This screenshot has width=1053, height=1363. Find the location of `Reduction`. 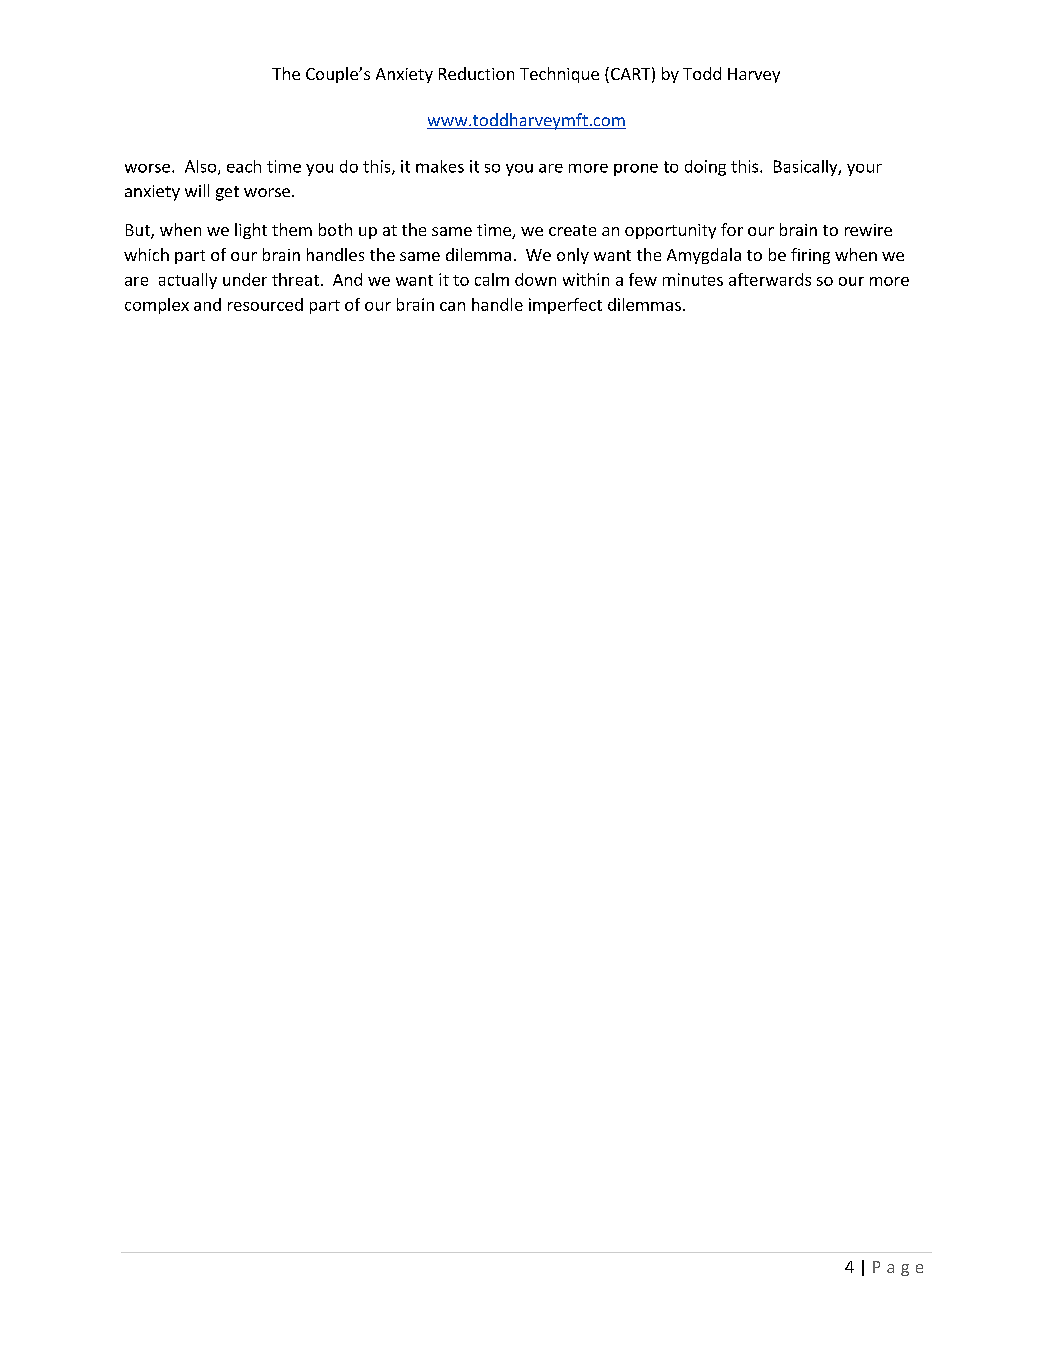

Reduction is located at coordinates (476, 73).
